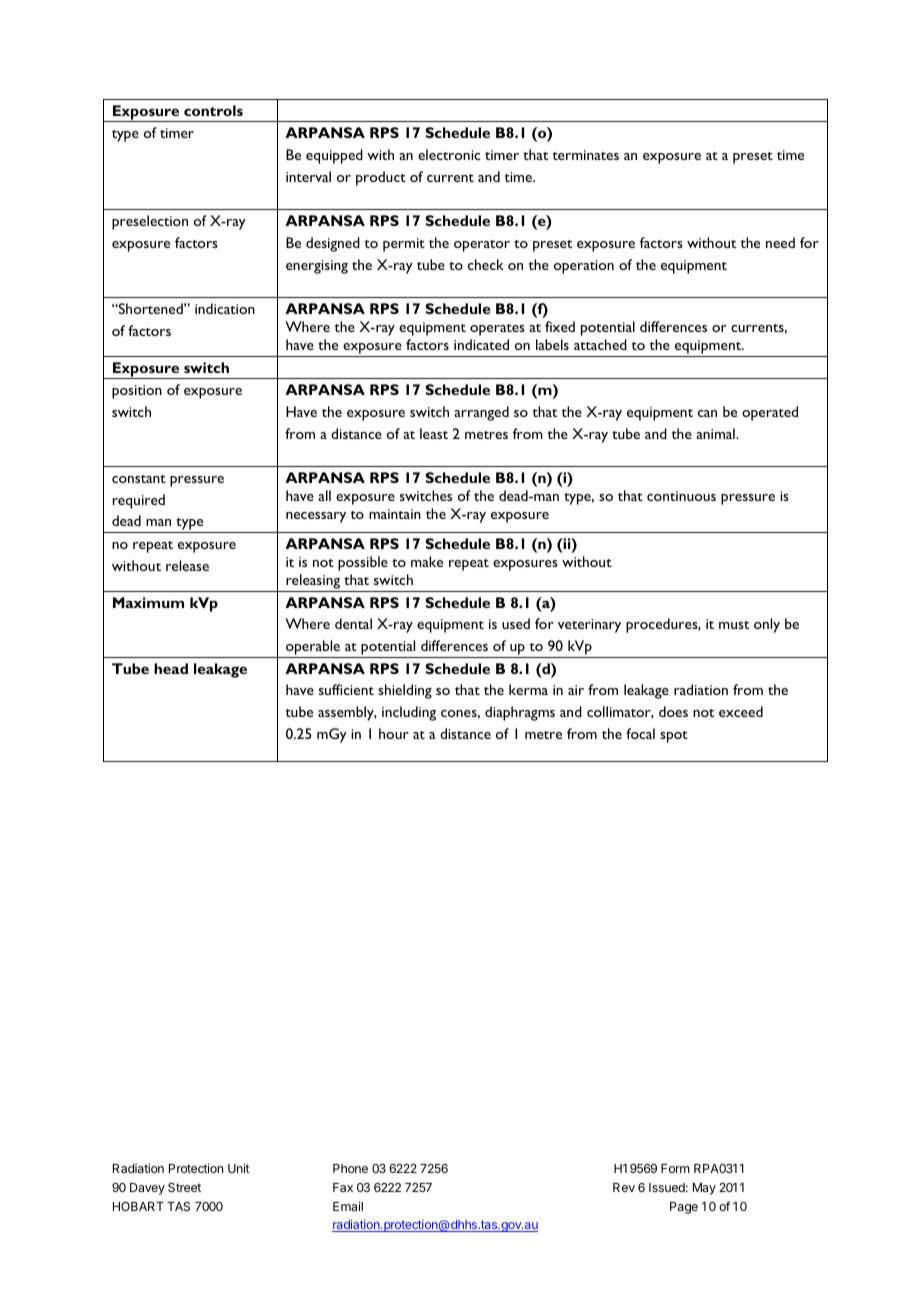  What do you see at coordinates (171, 668) in the image?
I see `head` at bounding box center [171, 668].
